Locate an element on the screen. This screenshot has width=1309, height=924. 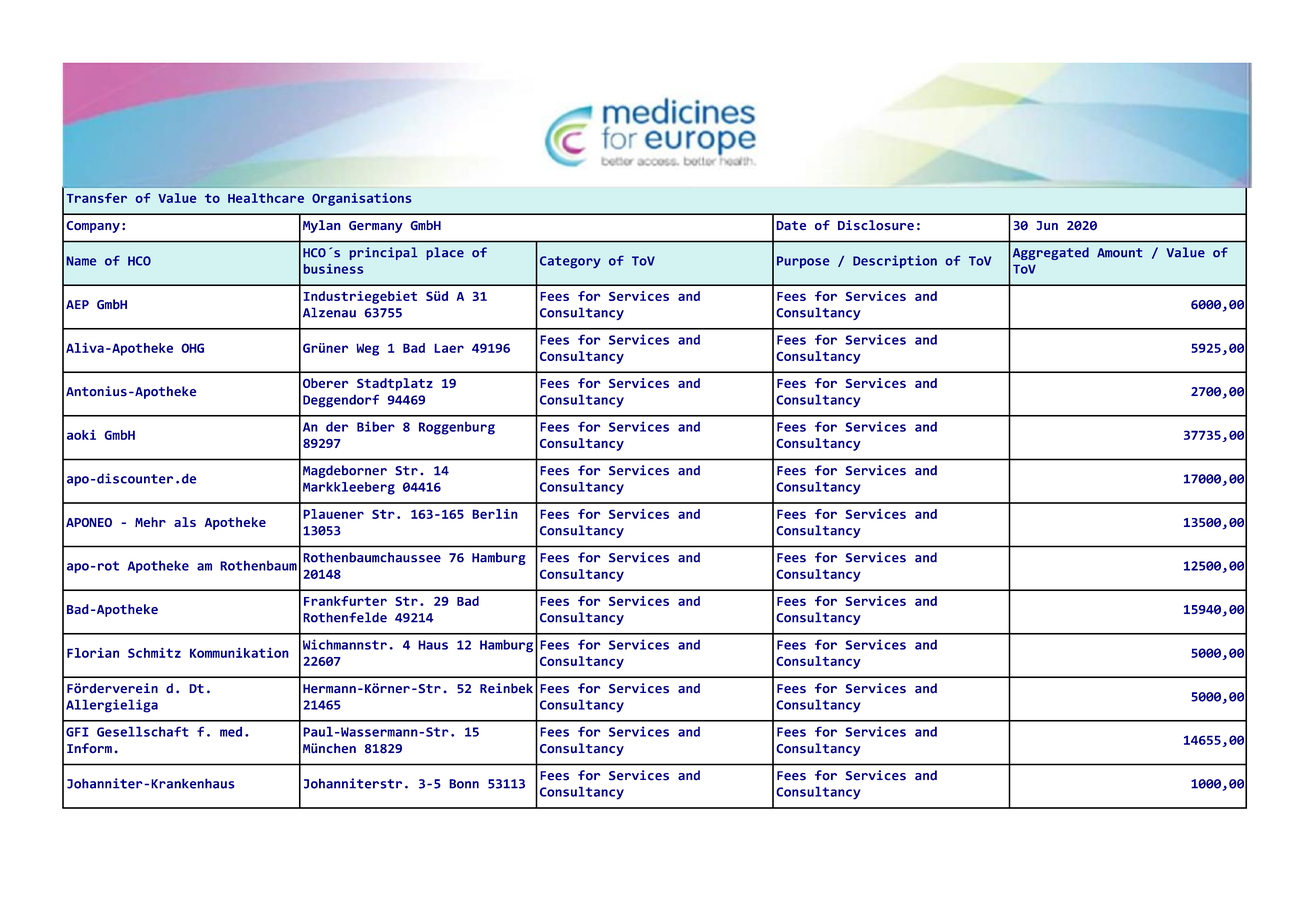
Jun is located at coordinates (1047, 225).
